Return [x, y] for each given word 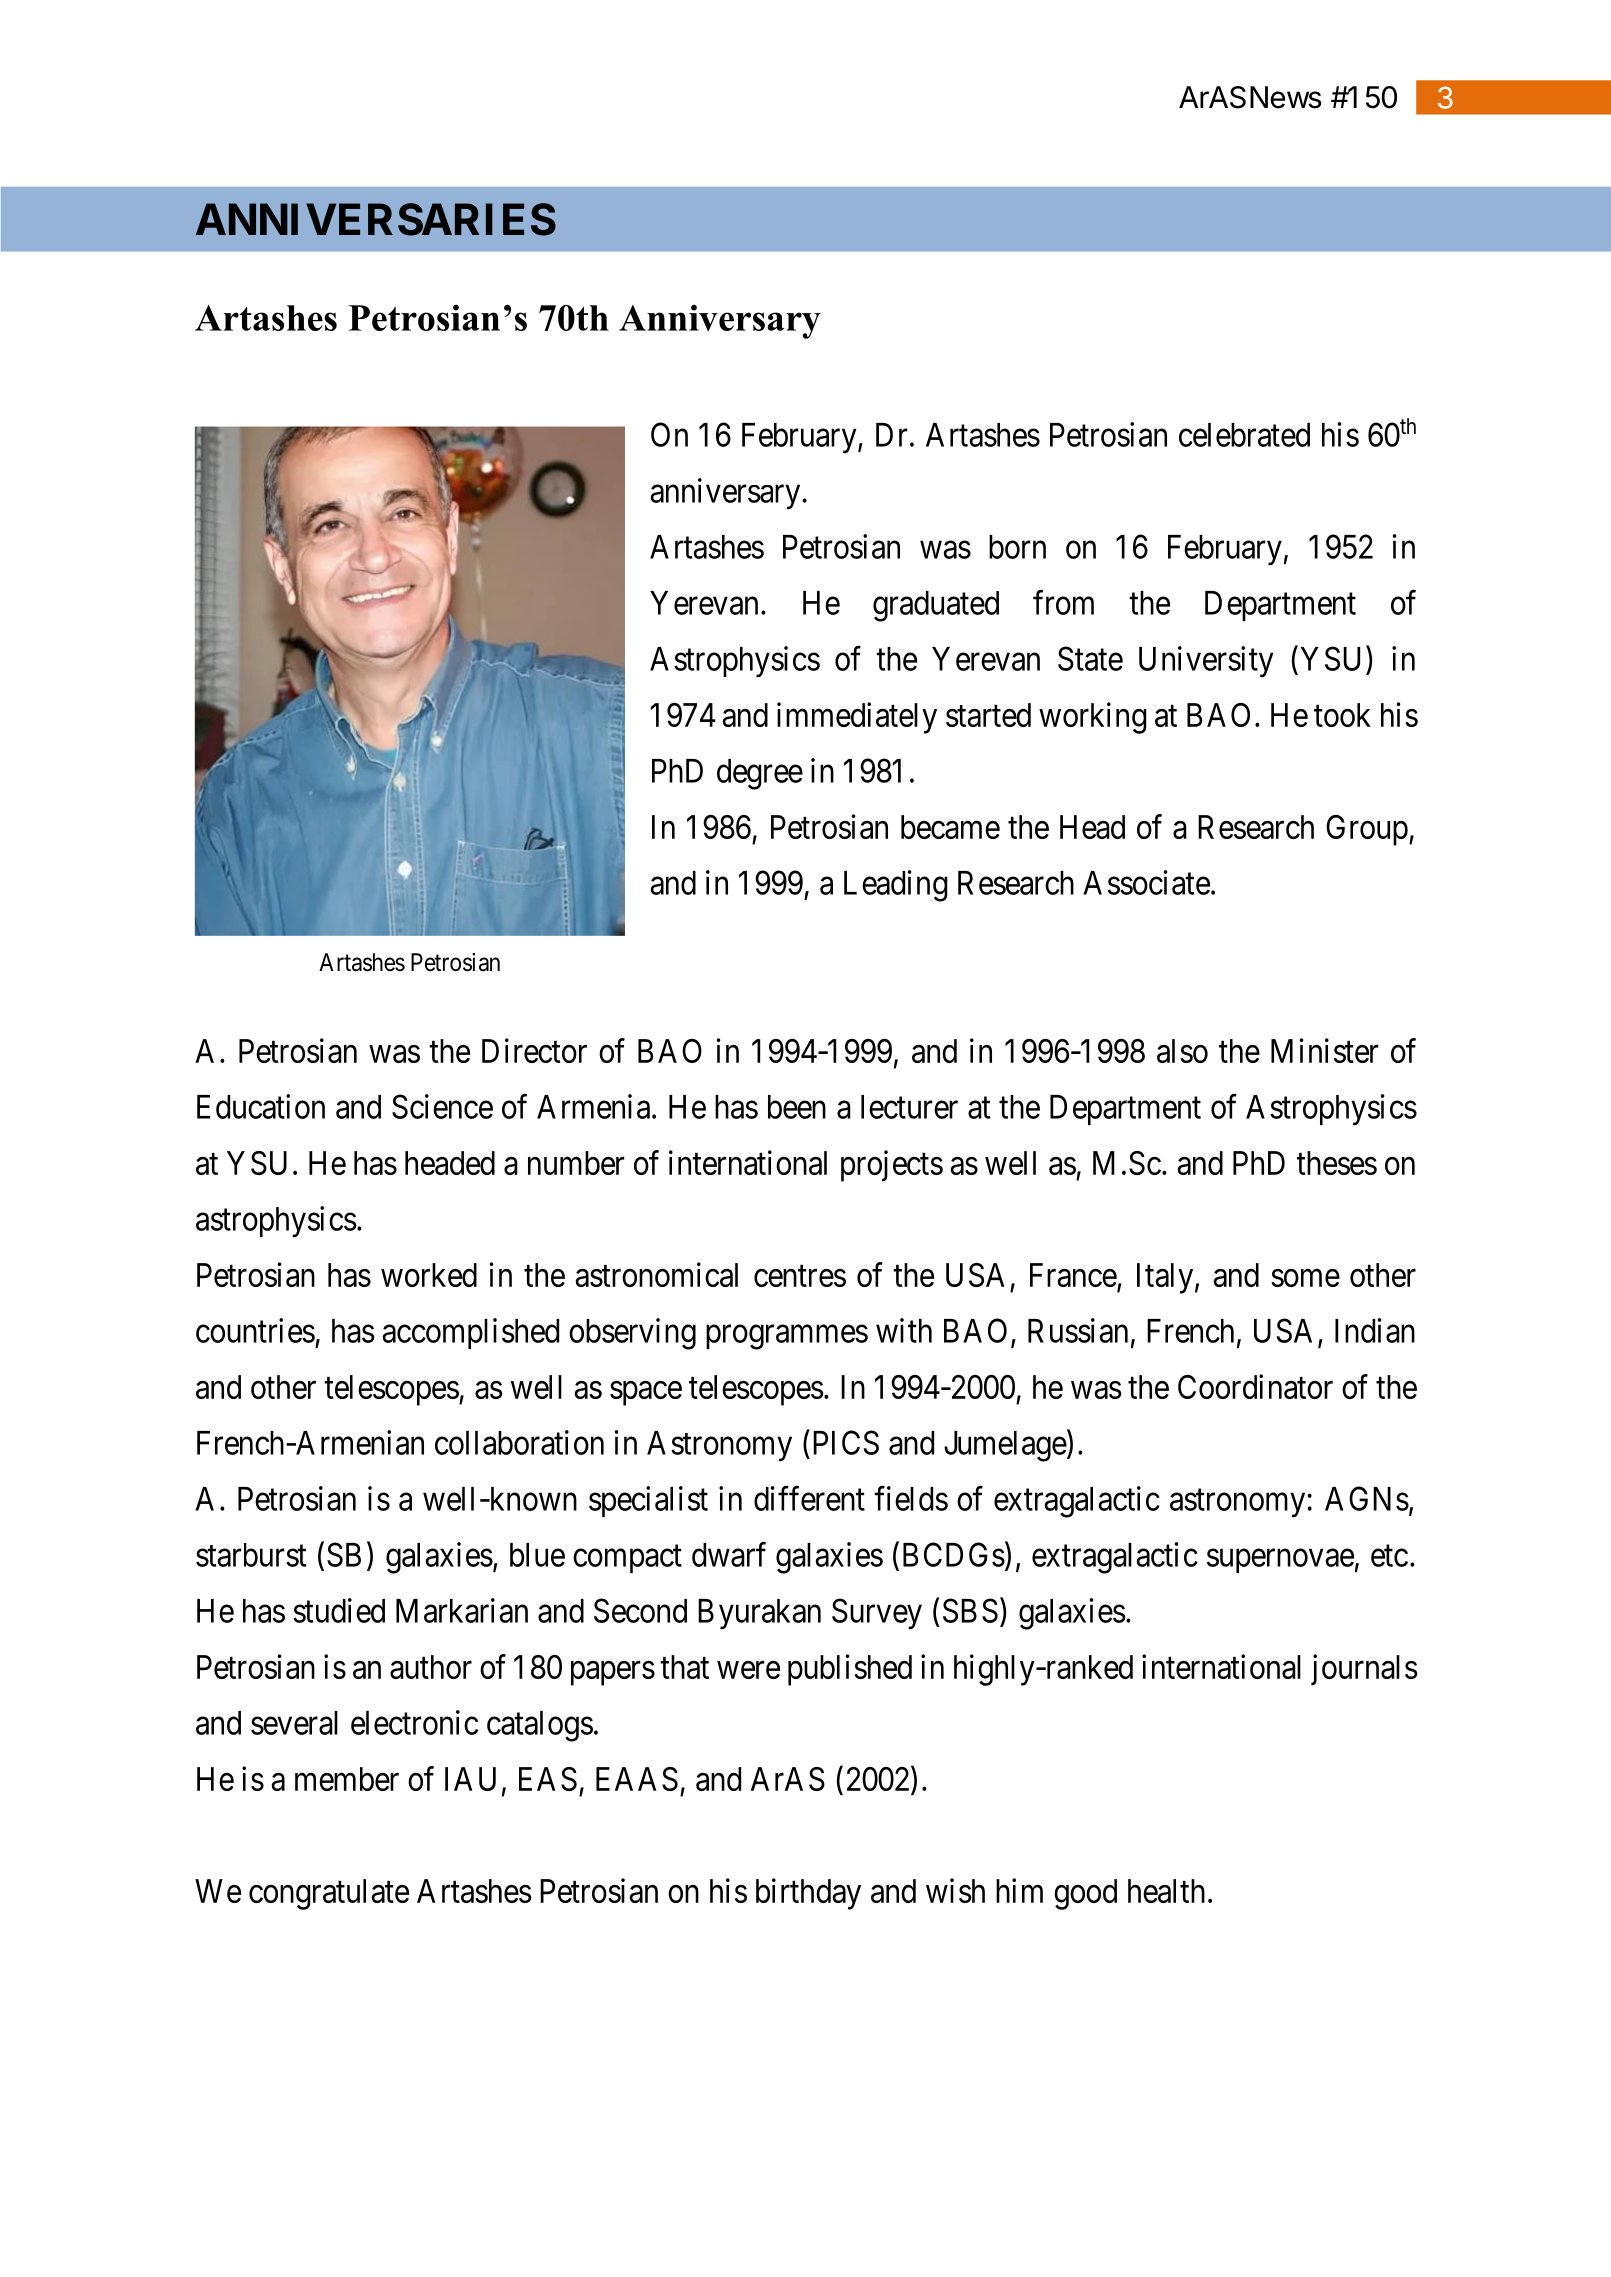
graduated [936, 606]
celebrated [1244, 435]
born [1017, 547]
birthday [808, 1894]
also [1182, 1051]
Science [442, 1106]
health [1166, 1891]
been [797, 1107]
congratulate [329, 1894]
